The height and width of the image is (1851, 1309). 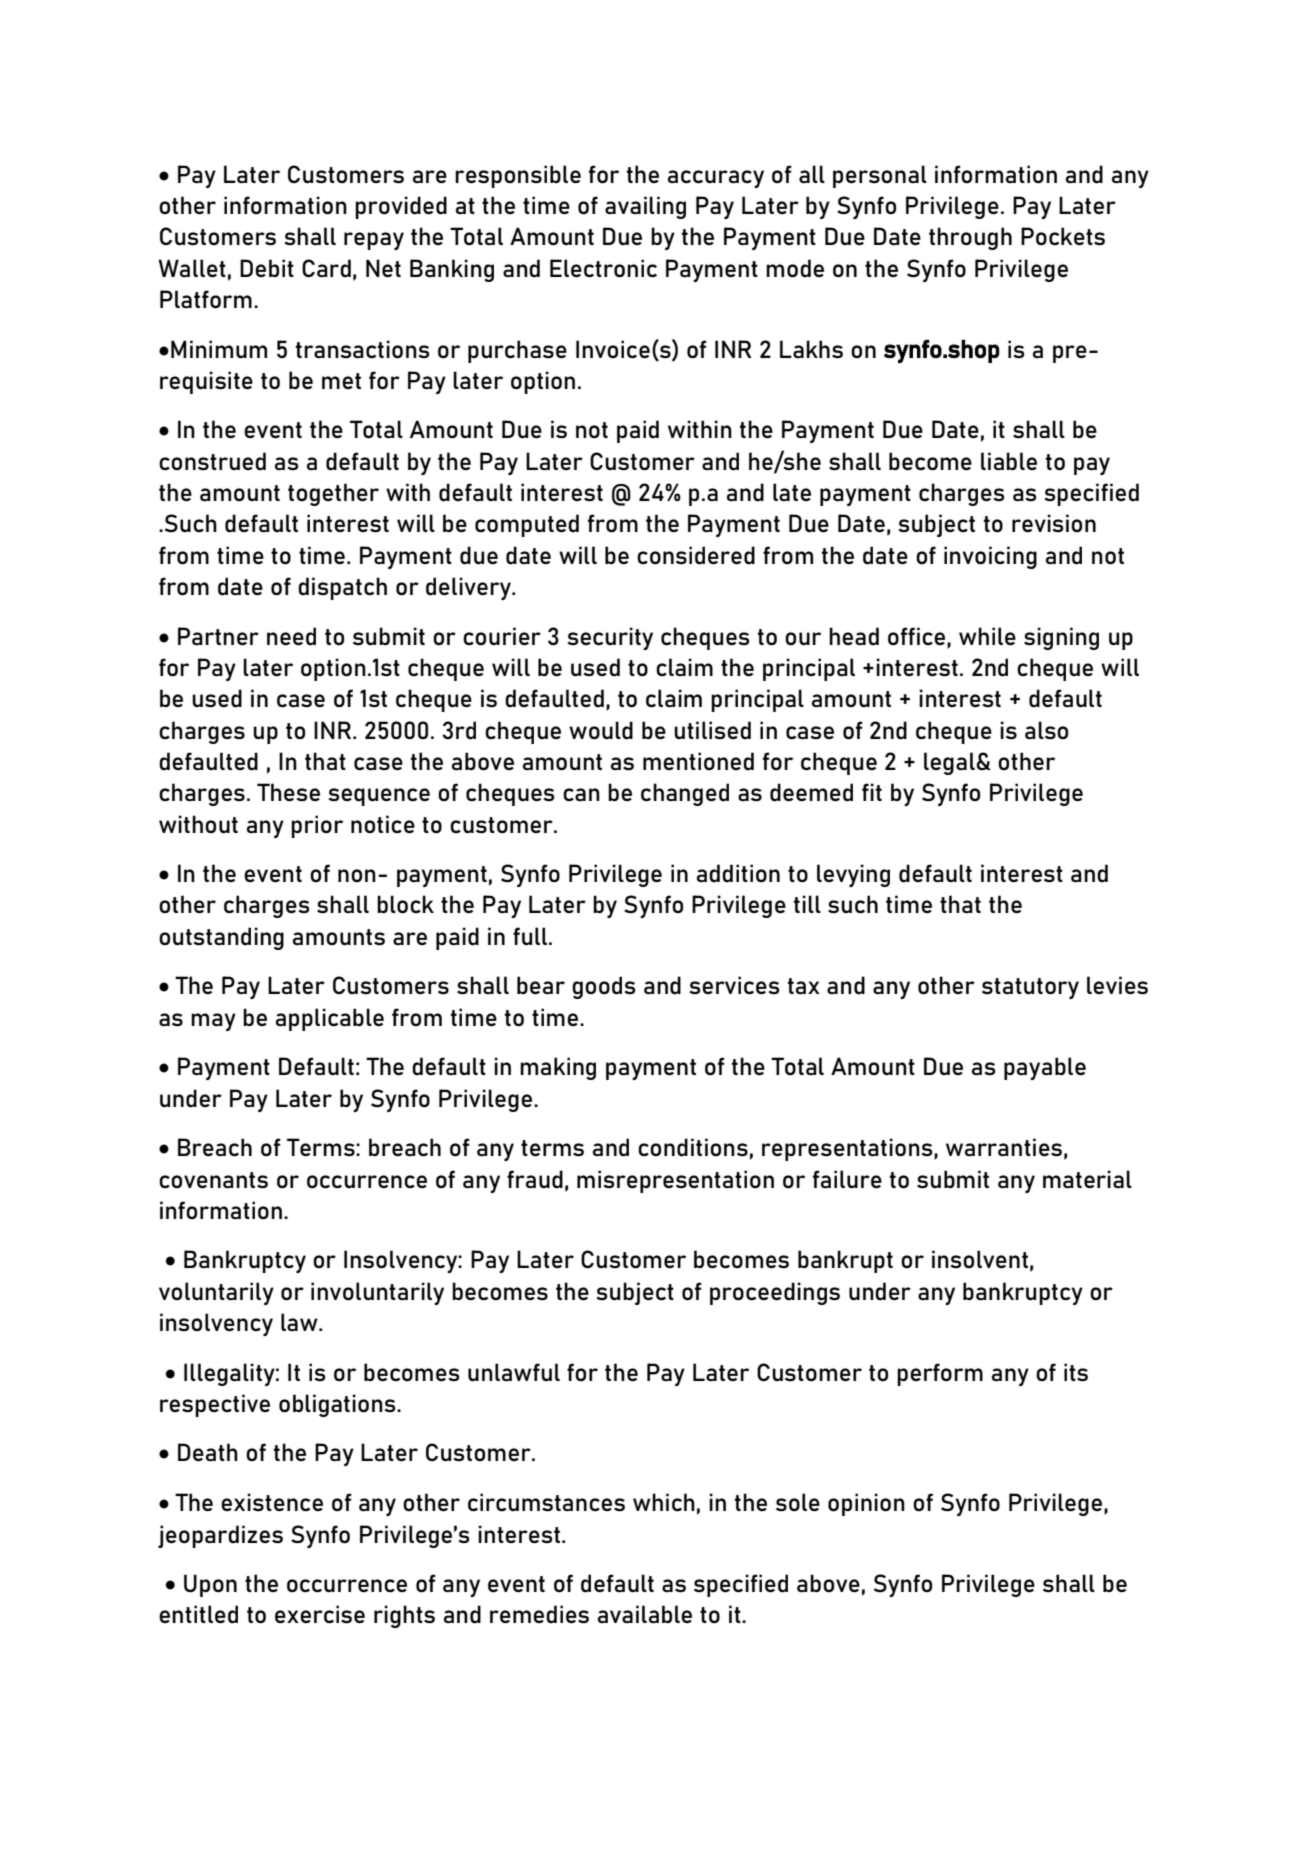 What do you see at coordinates (970, 238) in the image?
I see `through` at bounding box center [970, 238].
